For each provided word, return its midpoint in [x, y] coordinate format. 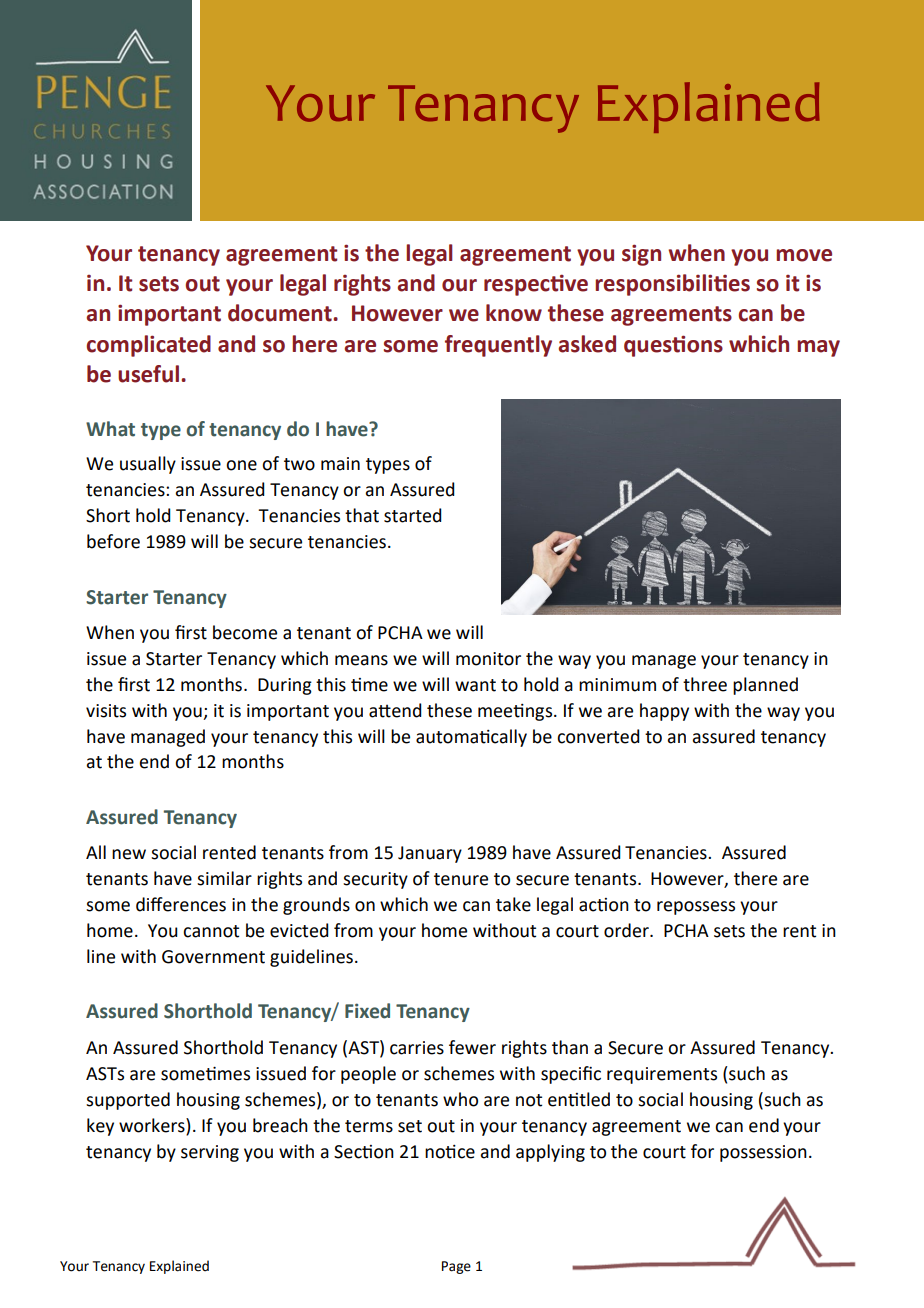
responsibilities [672, 285]
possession [763, 1153]
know [514, 313]
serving [210, 1153]
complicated [149, 346]
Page [456, 1267]
